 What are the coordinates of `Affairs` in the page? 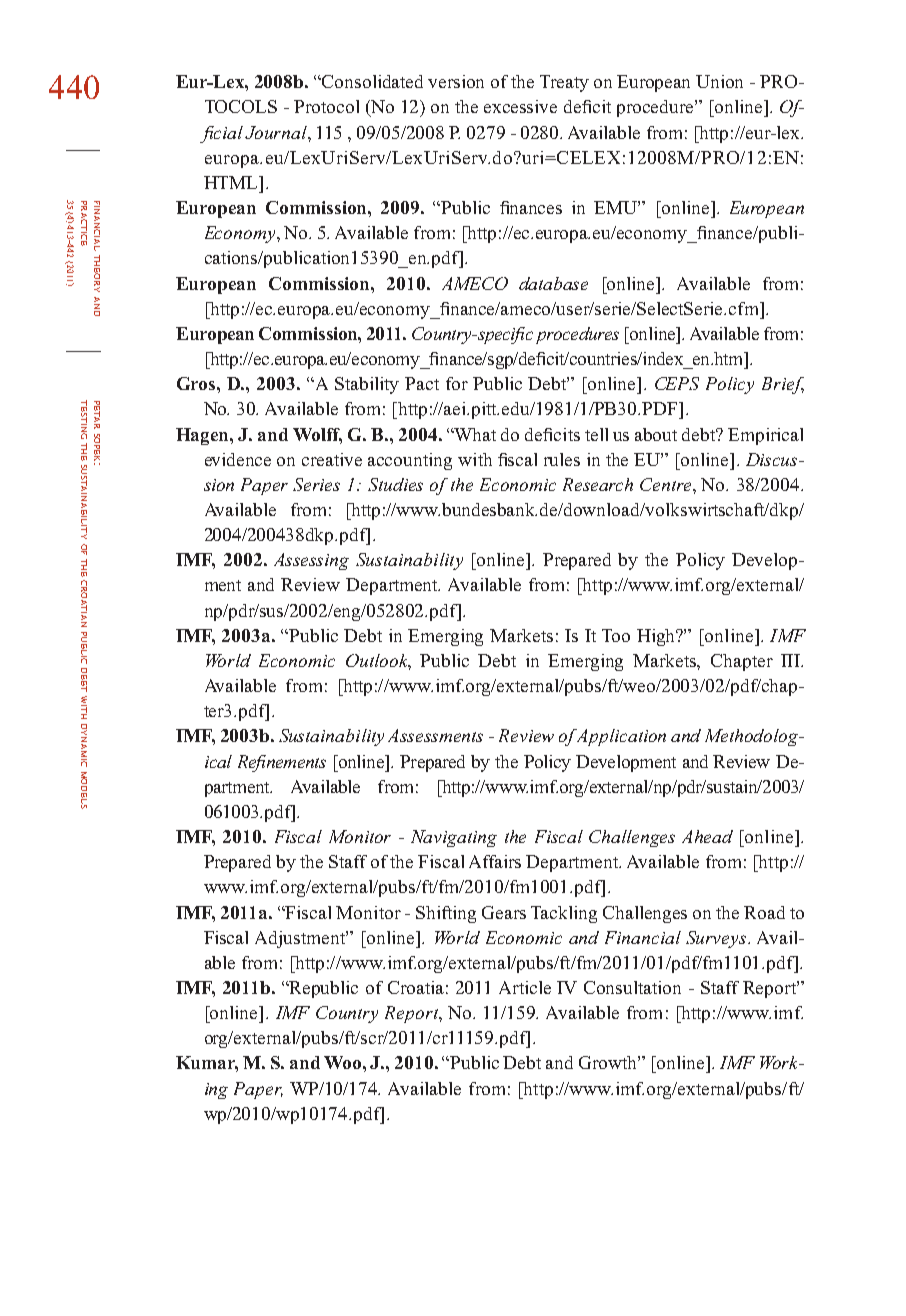 It's located at (495, 861).
